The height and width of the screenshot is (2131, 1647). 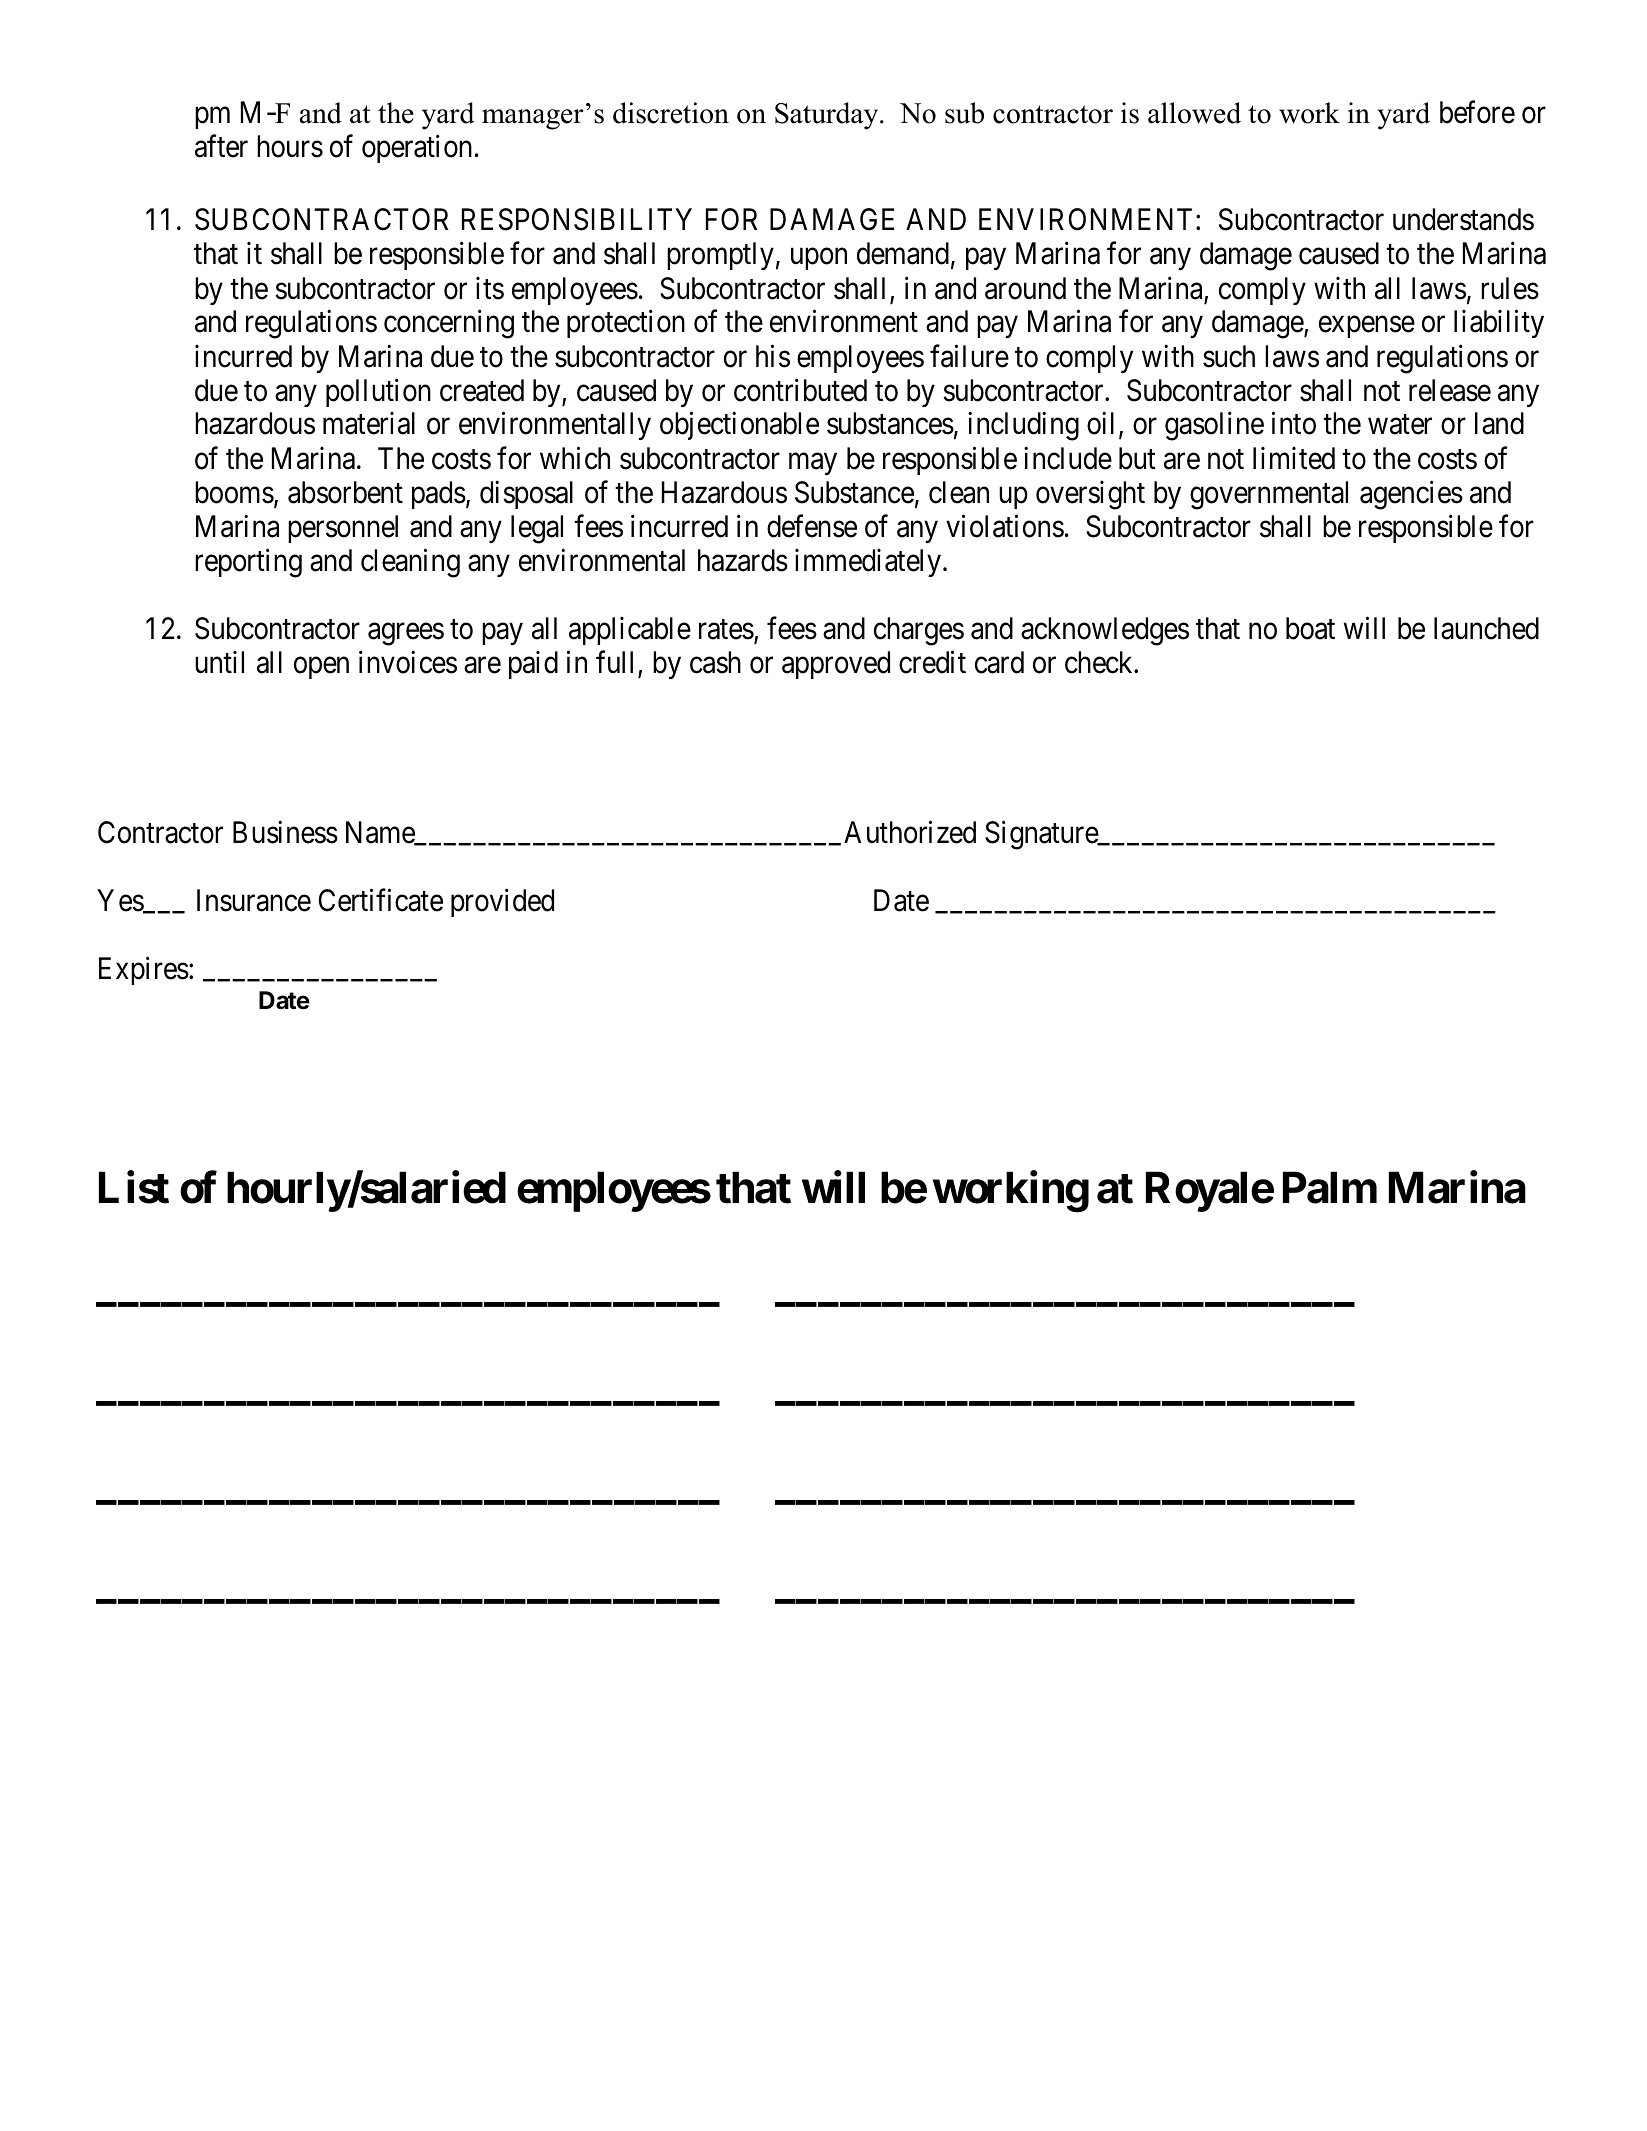 What do you see at coordinates (502, 903) in the screenshot?
I see `provided` at bounding box center [502, 903].
